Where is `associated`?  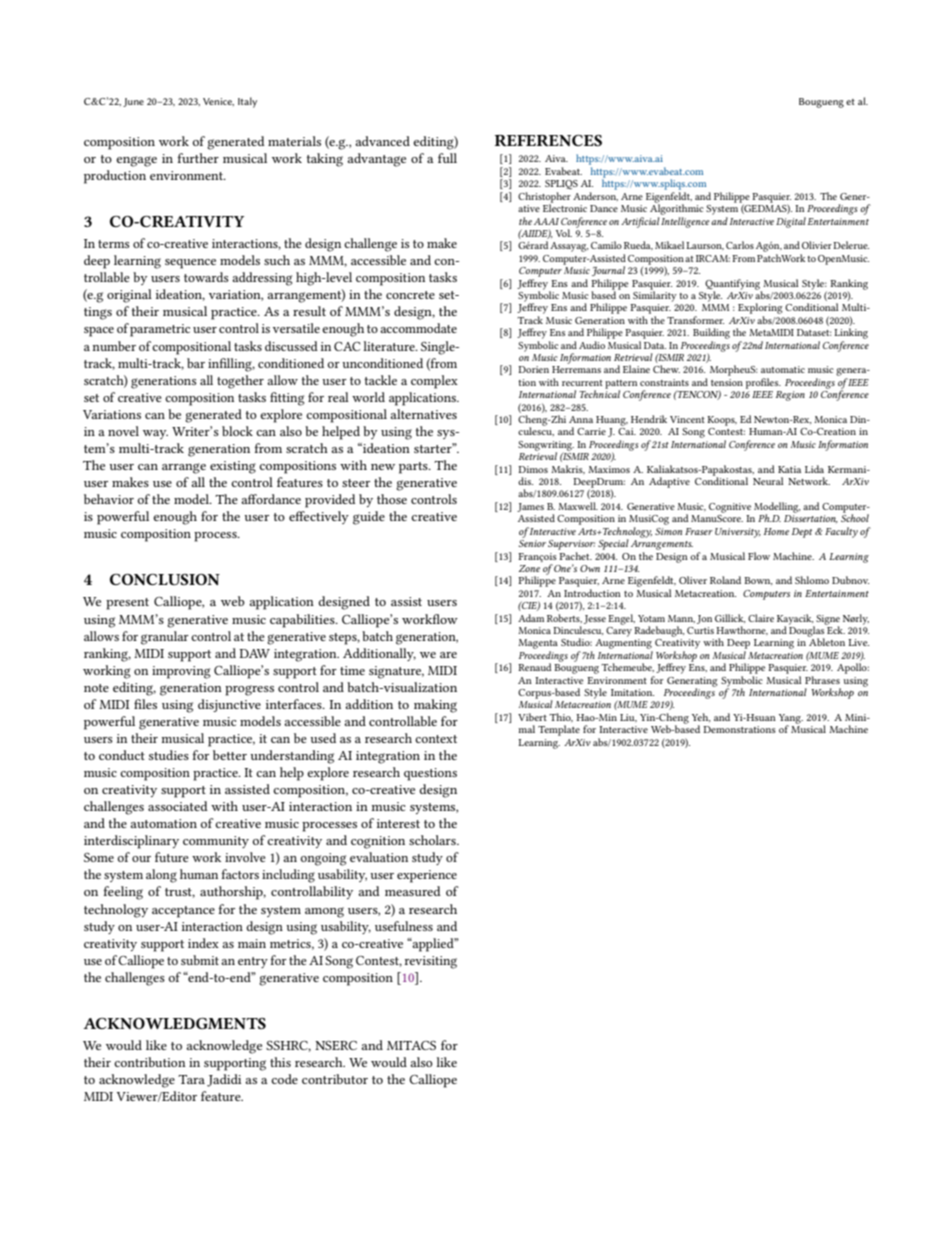
associated is located at coordinates (178, 806).
